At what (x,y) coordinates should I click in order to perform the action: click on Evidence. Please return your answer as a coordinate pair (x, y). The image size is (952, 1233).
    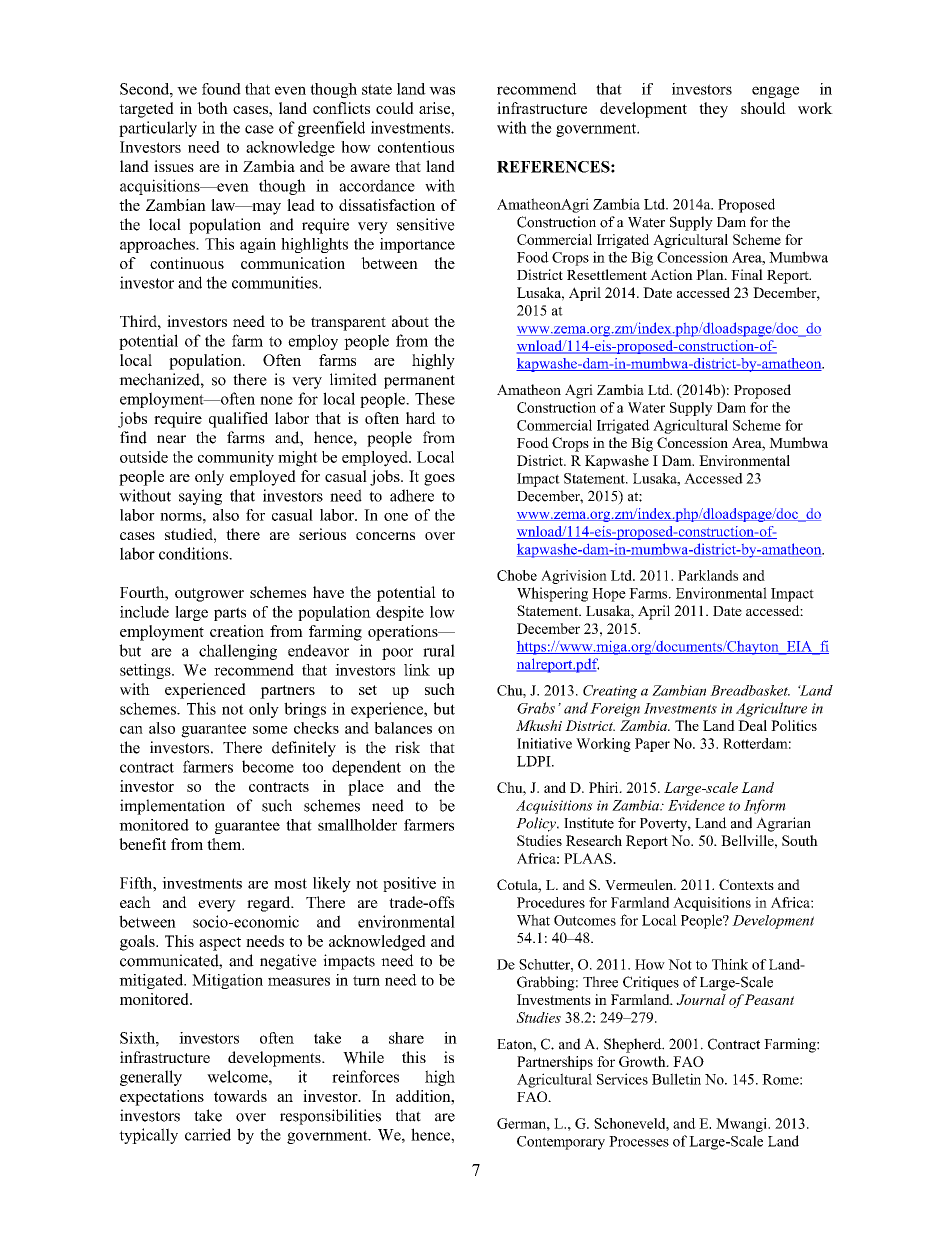
    Looking at the image, I should click on (696, 805).
